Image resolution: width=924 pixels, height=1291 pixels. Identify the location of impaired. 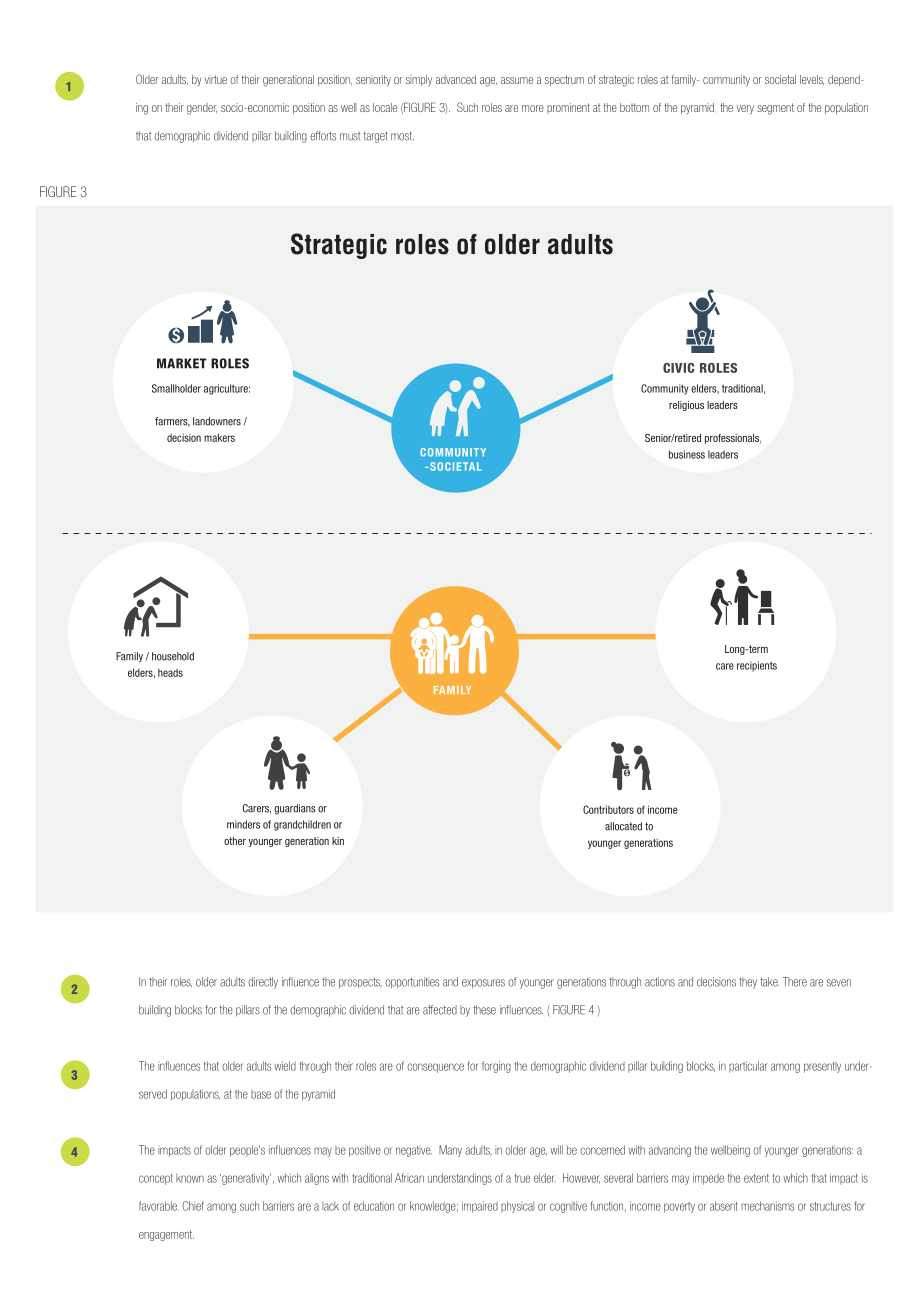
(480, 1207).
